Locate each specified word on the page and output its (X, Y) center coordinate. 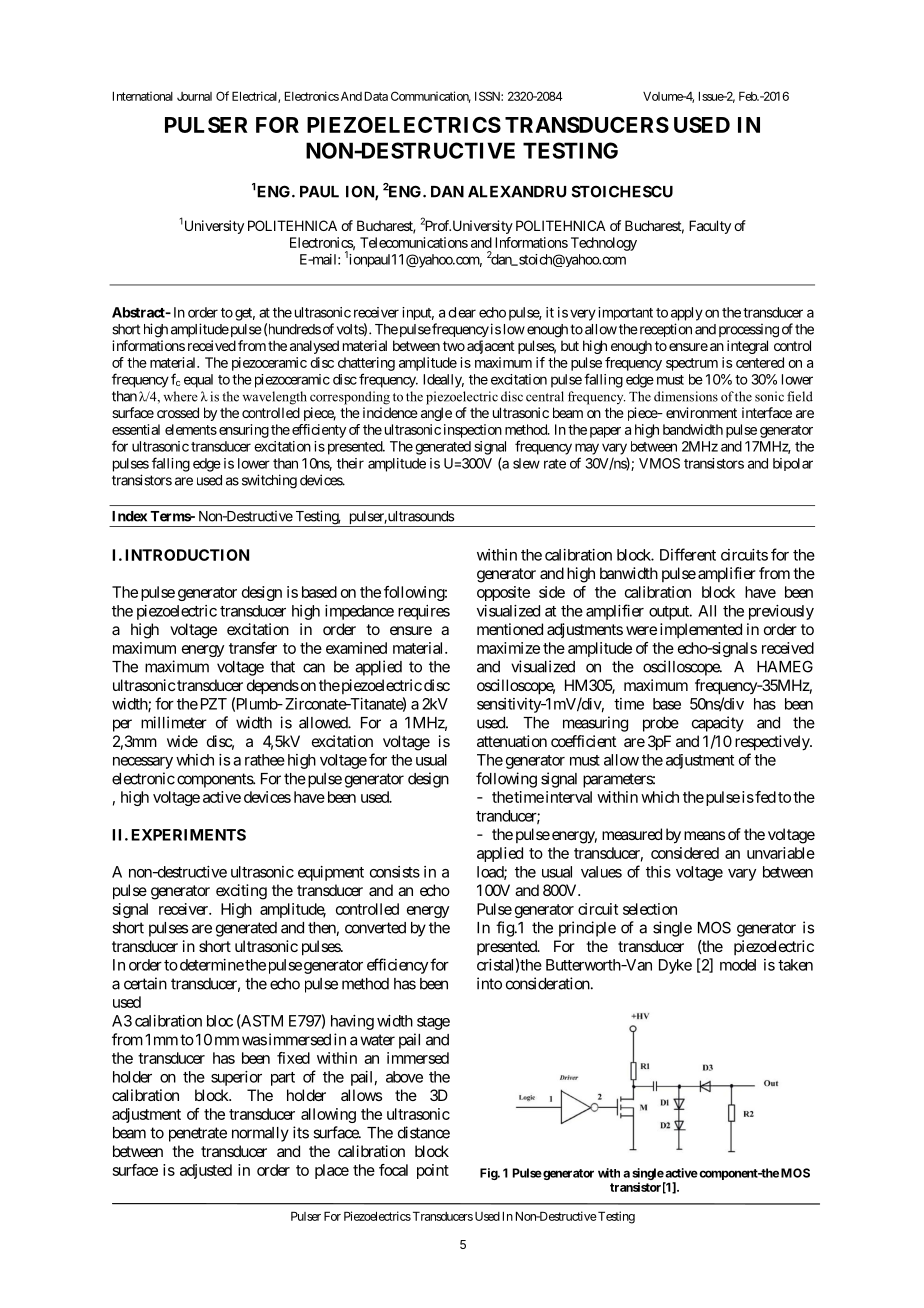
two (454, 346)
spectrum (692, 364)
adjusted (206, 1171)
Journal (194, 96)
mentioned (510, 629)
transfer (253, 648)
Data (376, 96)
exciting (241, 892)
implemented (701, 630)
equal (198, 381)
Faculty (710, 227)
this (658, 872)
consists (395, 872)
